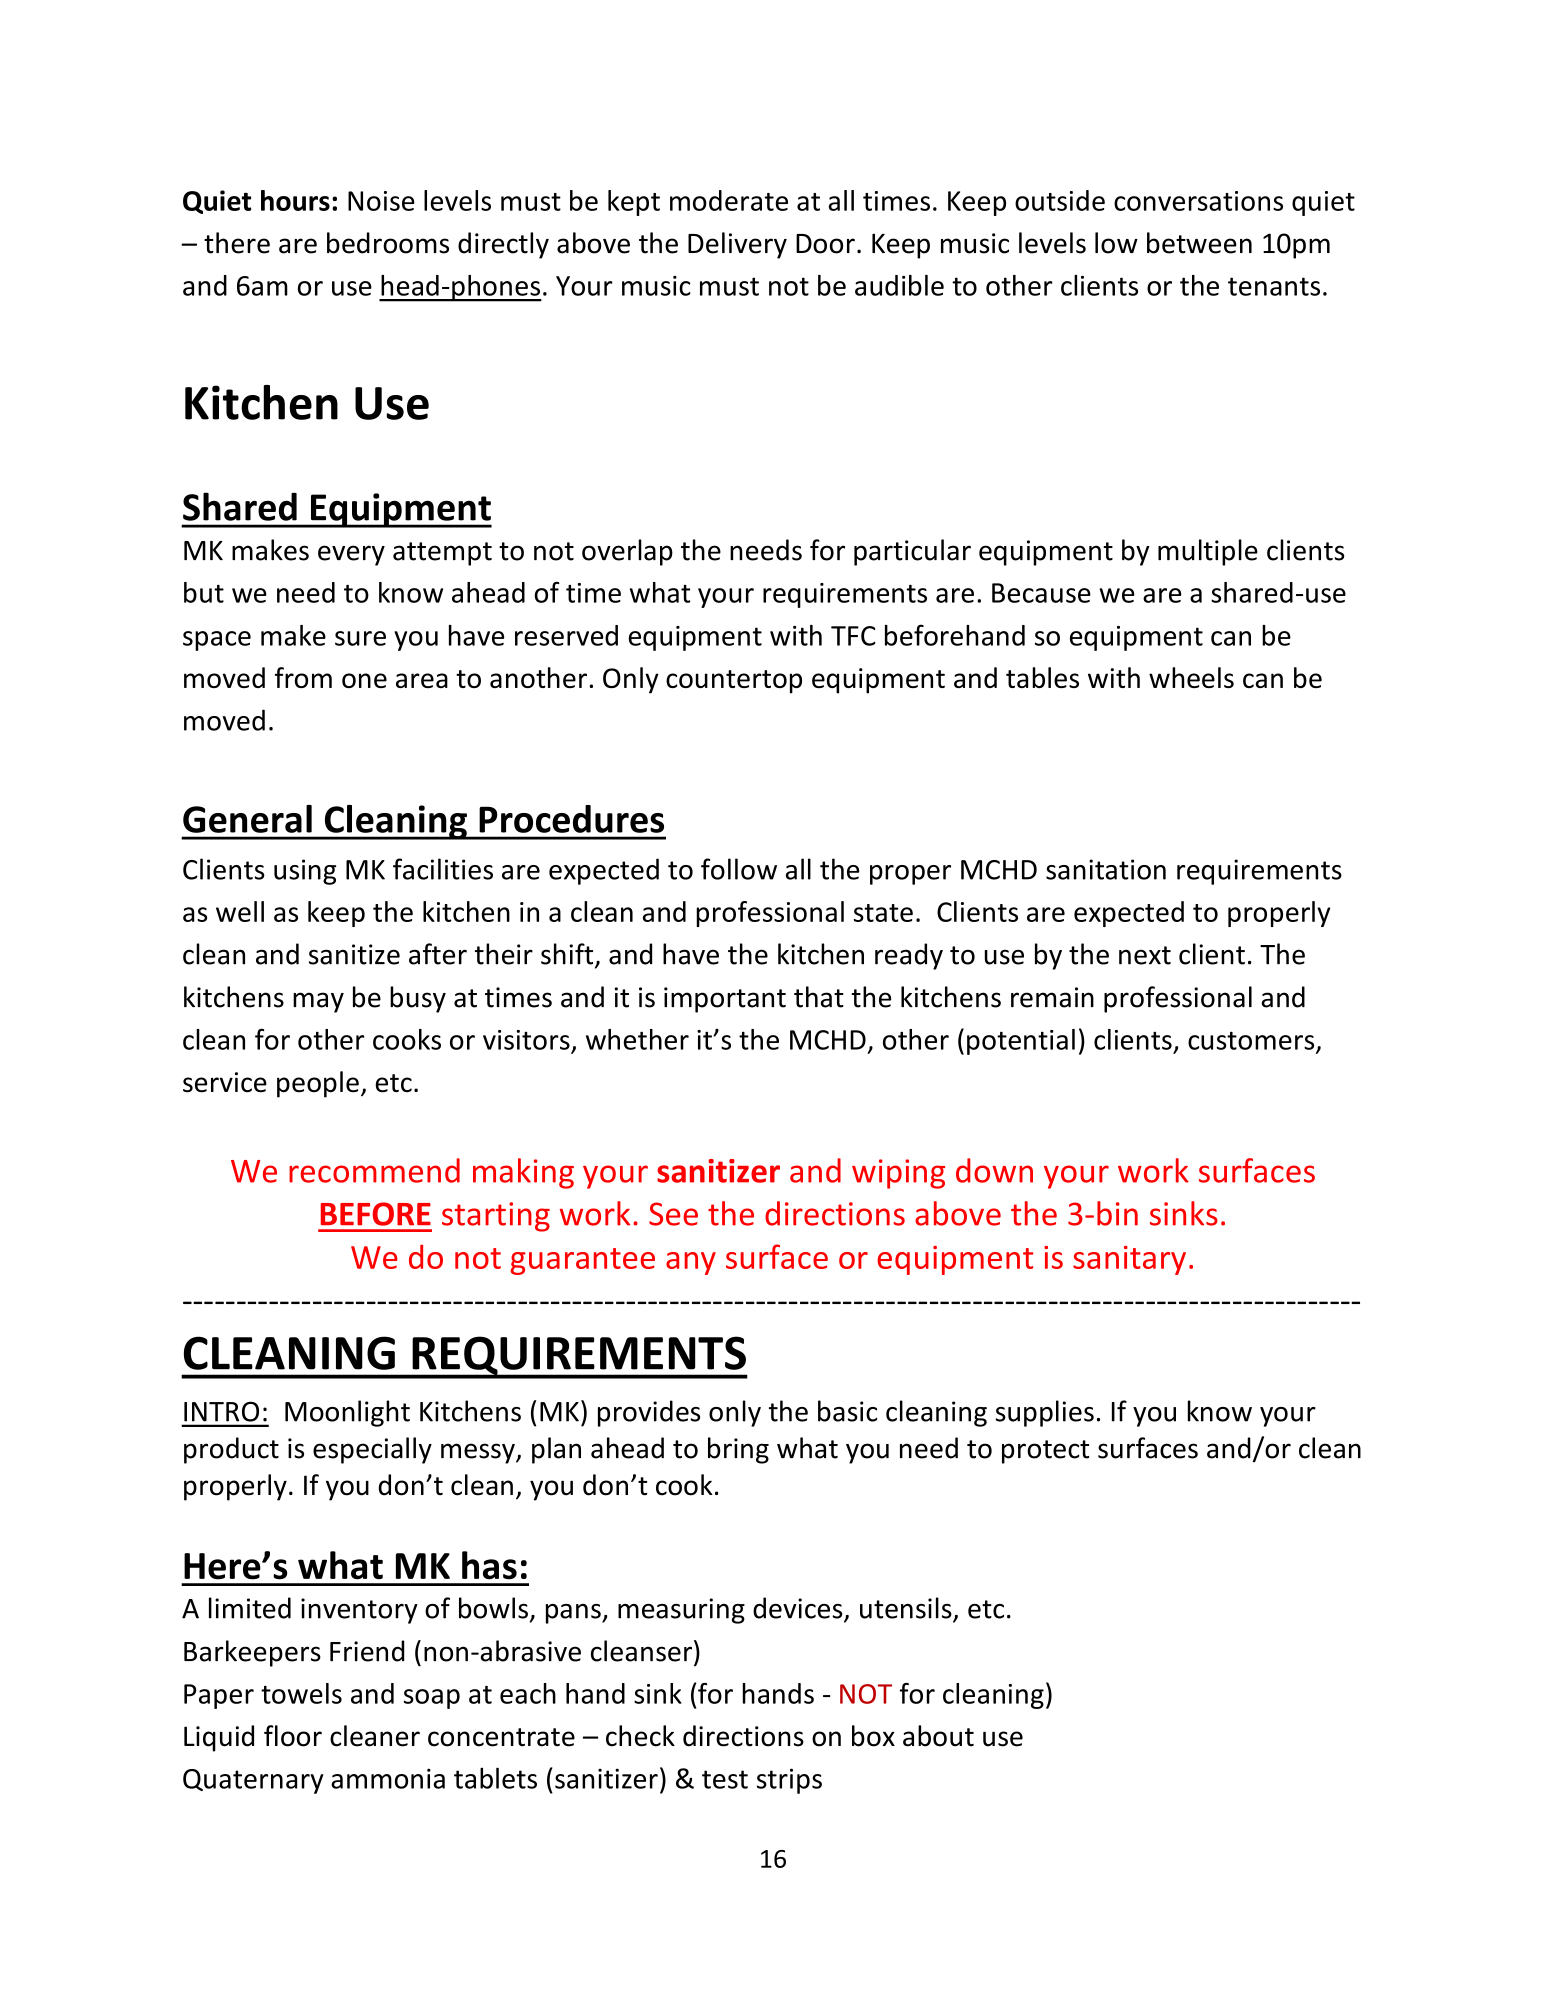 Image resolution: width=1546 pixels, height=2000 pixels. What do you see at coordinates (938, 1736) in the page?
I see `about` at bounding box center [938, 1736].
